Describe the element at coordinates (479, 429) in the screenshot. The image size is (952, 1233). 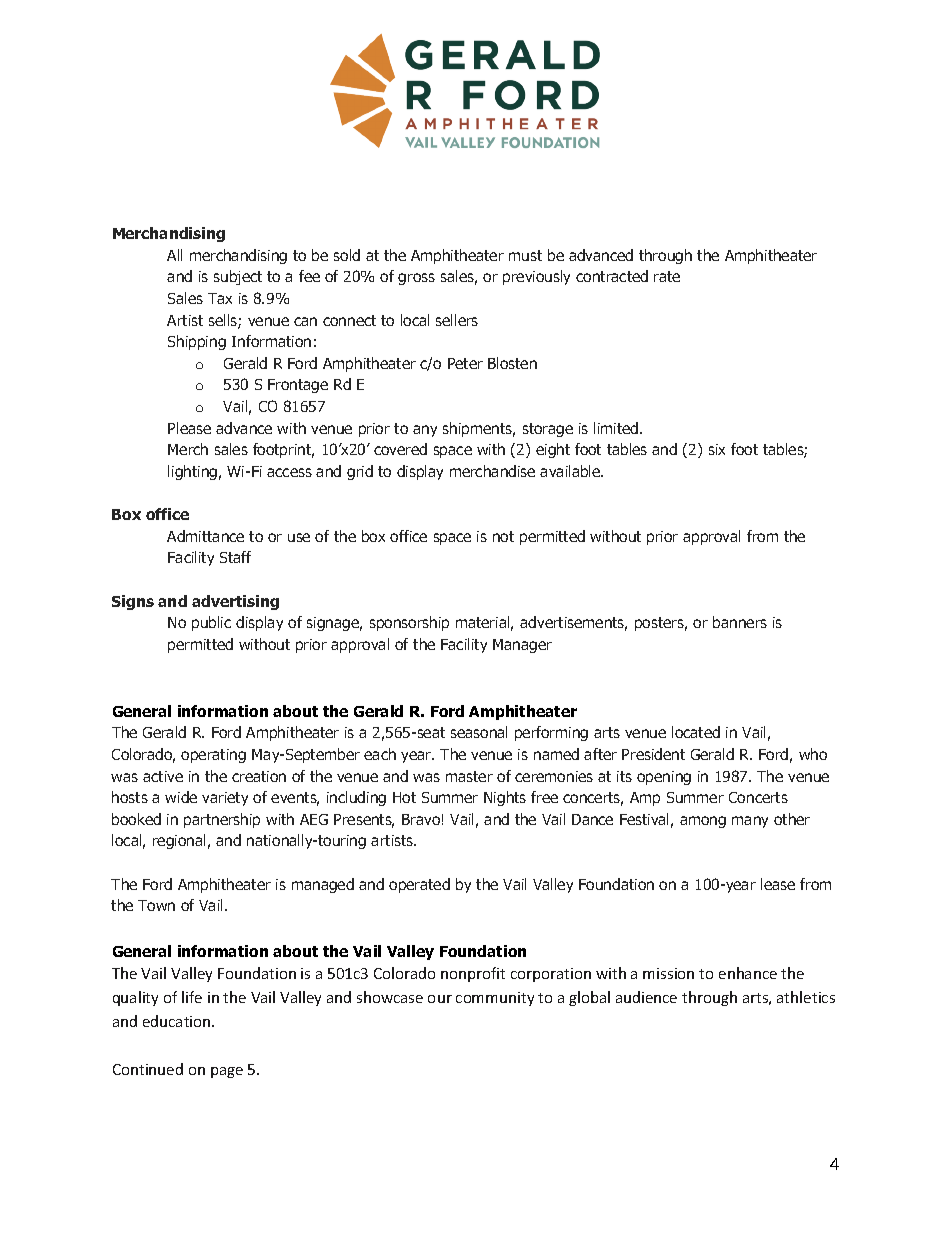
I see `shipments` at that location.
